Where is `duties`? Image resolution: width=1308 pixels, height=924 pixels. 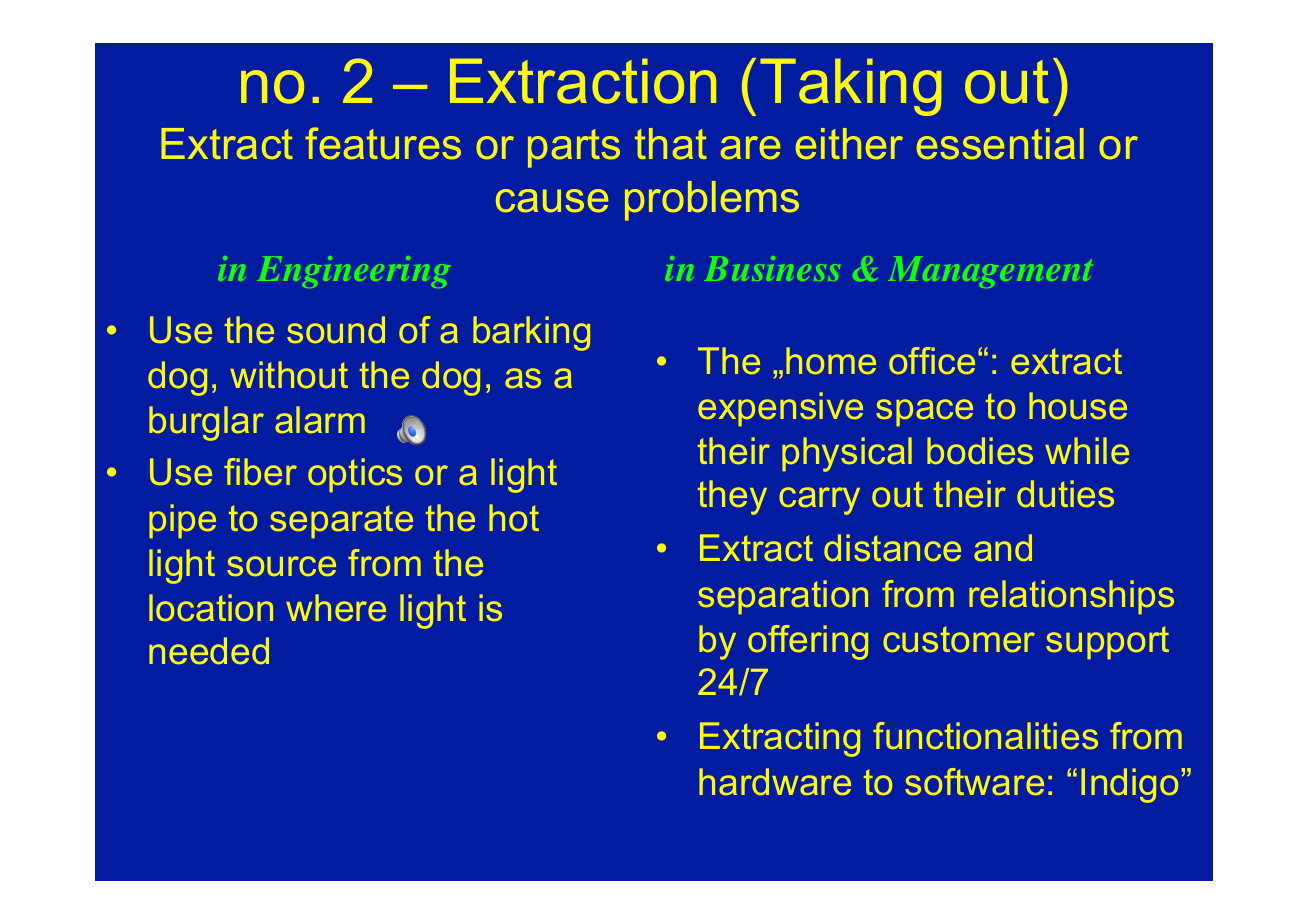
duties is located at coordinates (1065, 493).
